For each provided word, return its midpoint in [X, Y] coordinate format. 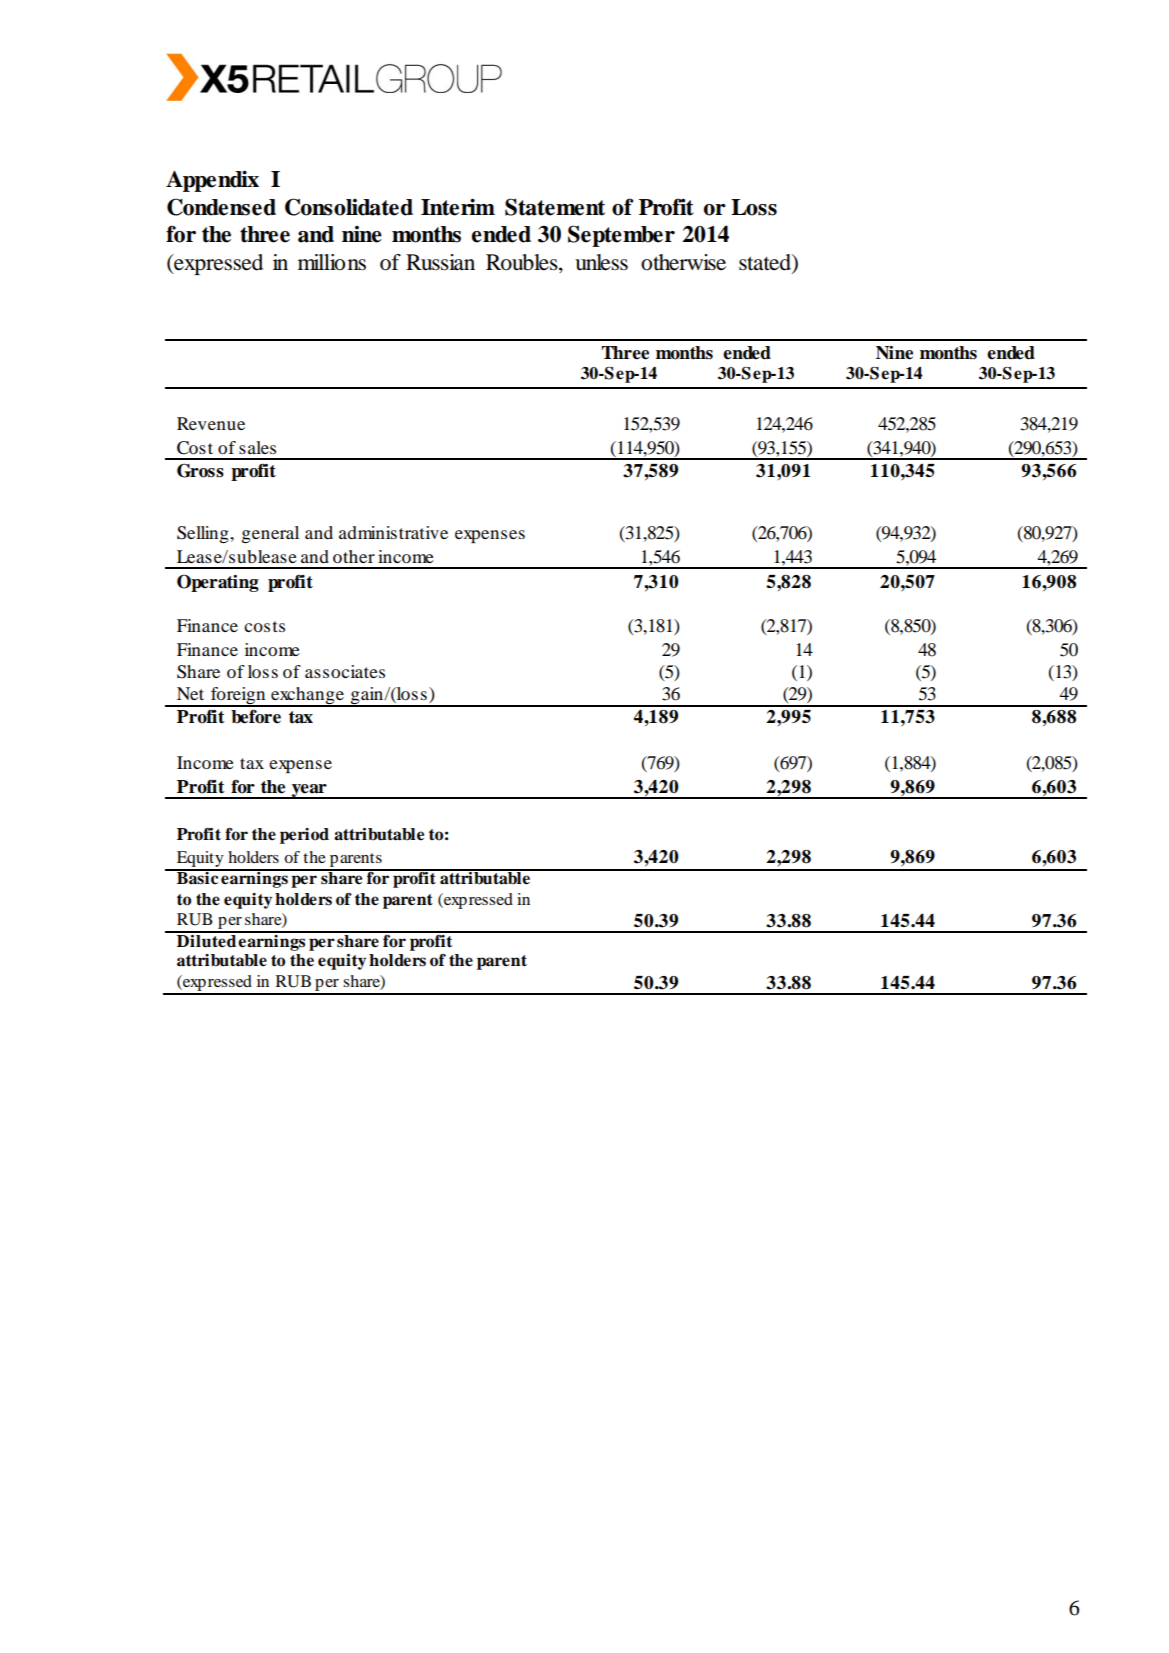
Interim [458, 207]
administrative [393, 532]
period [304, 836]
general [270, 534]
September [621, 236]
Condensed [221, 207]
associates [345, 671]
